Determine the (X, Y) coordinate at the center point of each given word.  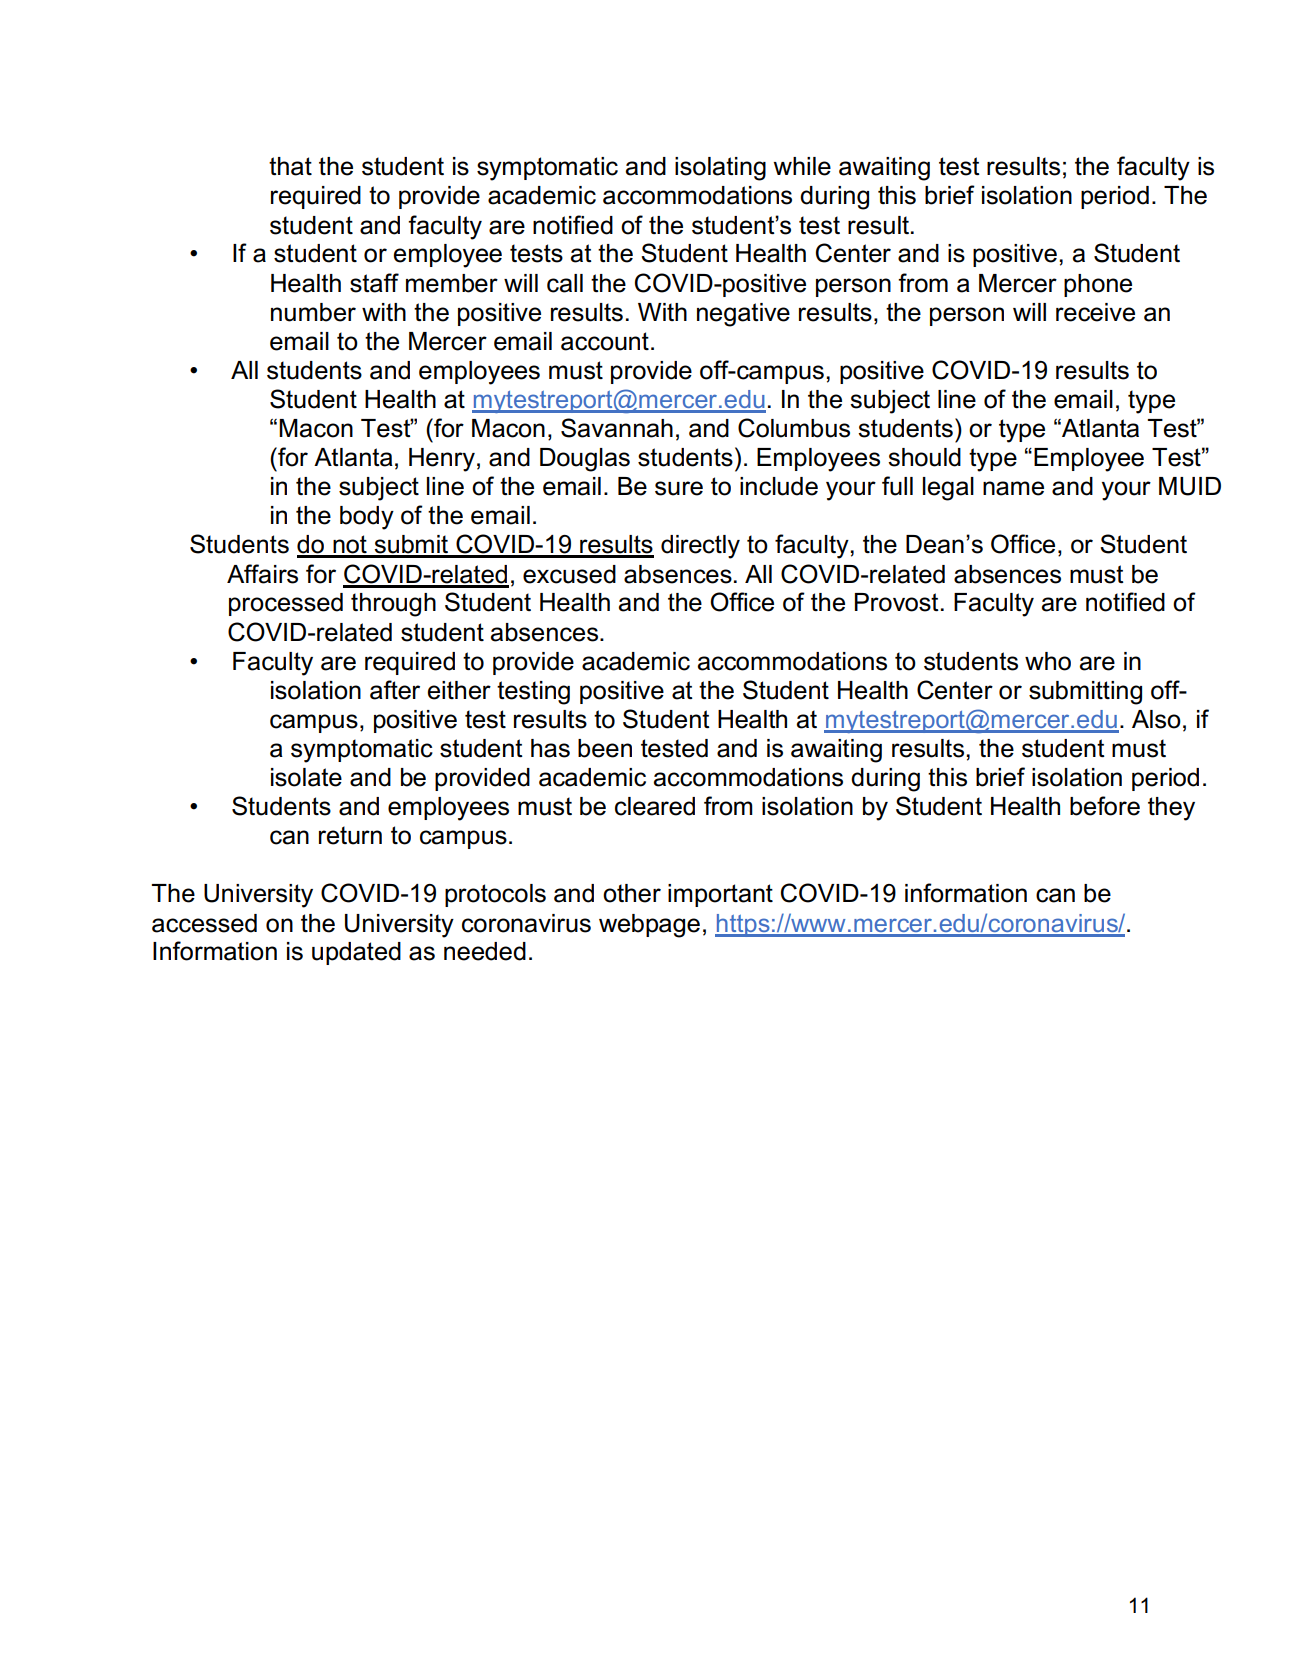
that (290, 166)
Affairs (262, 574)
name (1013, 488)
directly (700, 547)
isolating (720, 169)
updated (356, 953)
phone (1098, 285)
